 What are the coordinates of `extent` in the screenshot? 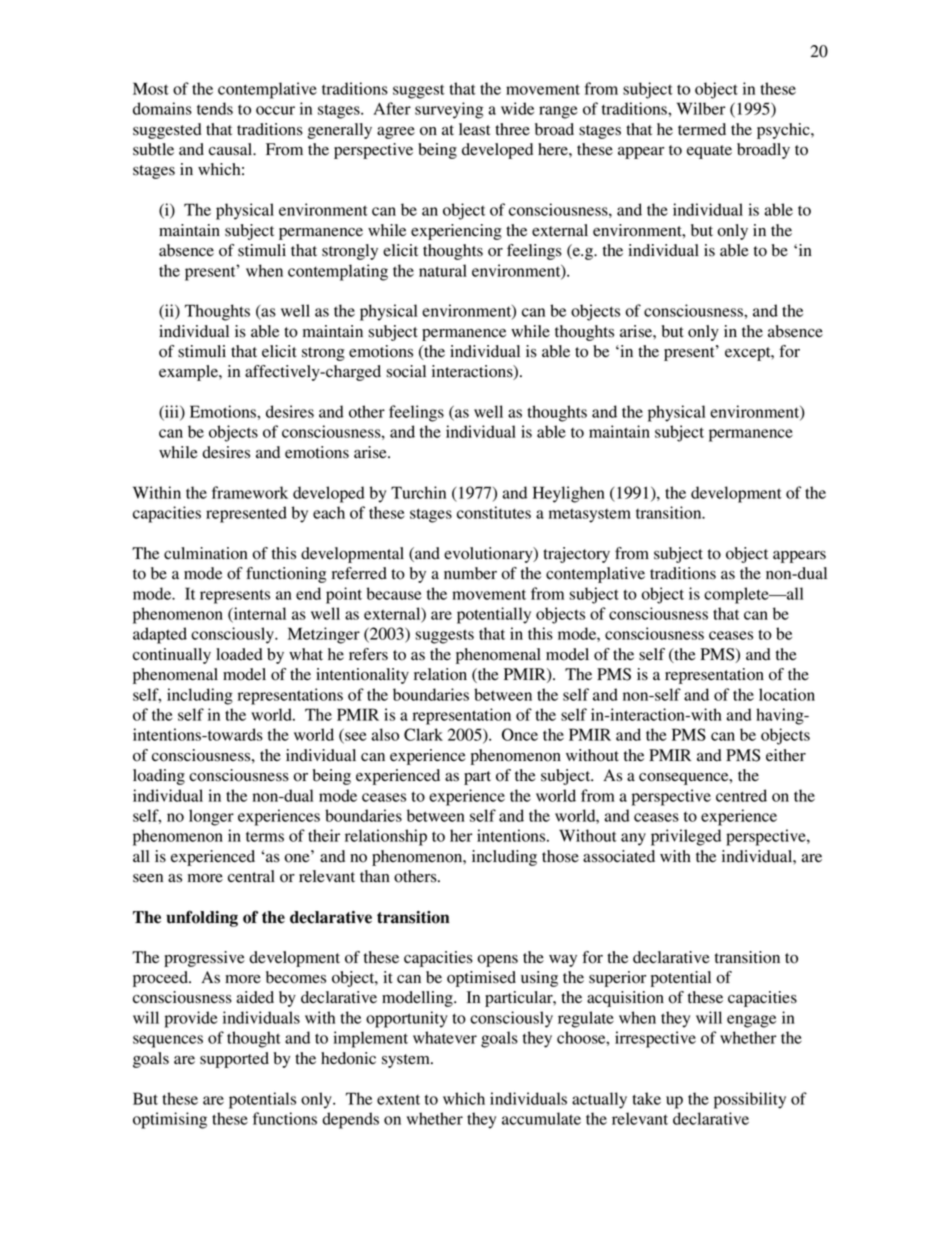 It's located at (398, 1099).
